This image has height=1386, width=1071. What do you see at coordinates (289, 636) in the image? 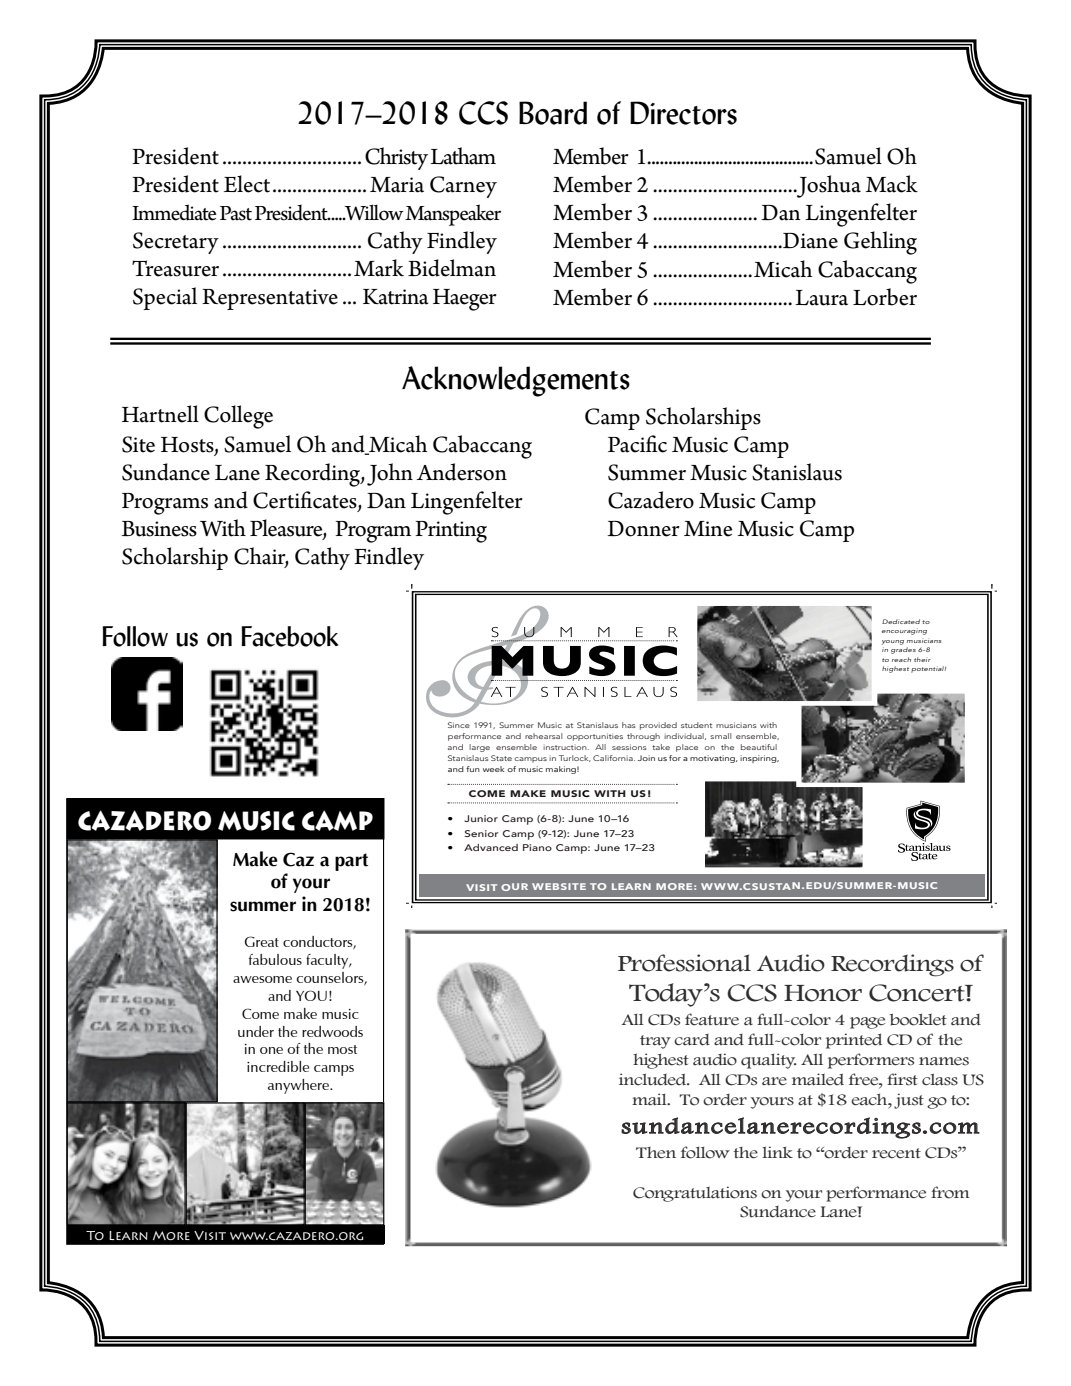
I see `Facebook` at bounding box center [289, 636].
